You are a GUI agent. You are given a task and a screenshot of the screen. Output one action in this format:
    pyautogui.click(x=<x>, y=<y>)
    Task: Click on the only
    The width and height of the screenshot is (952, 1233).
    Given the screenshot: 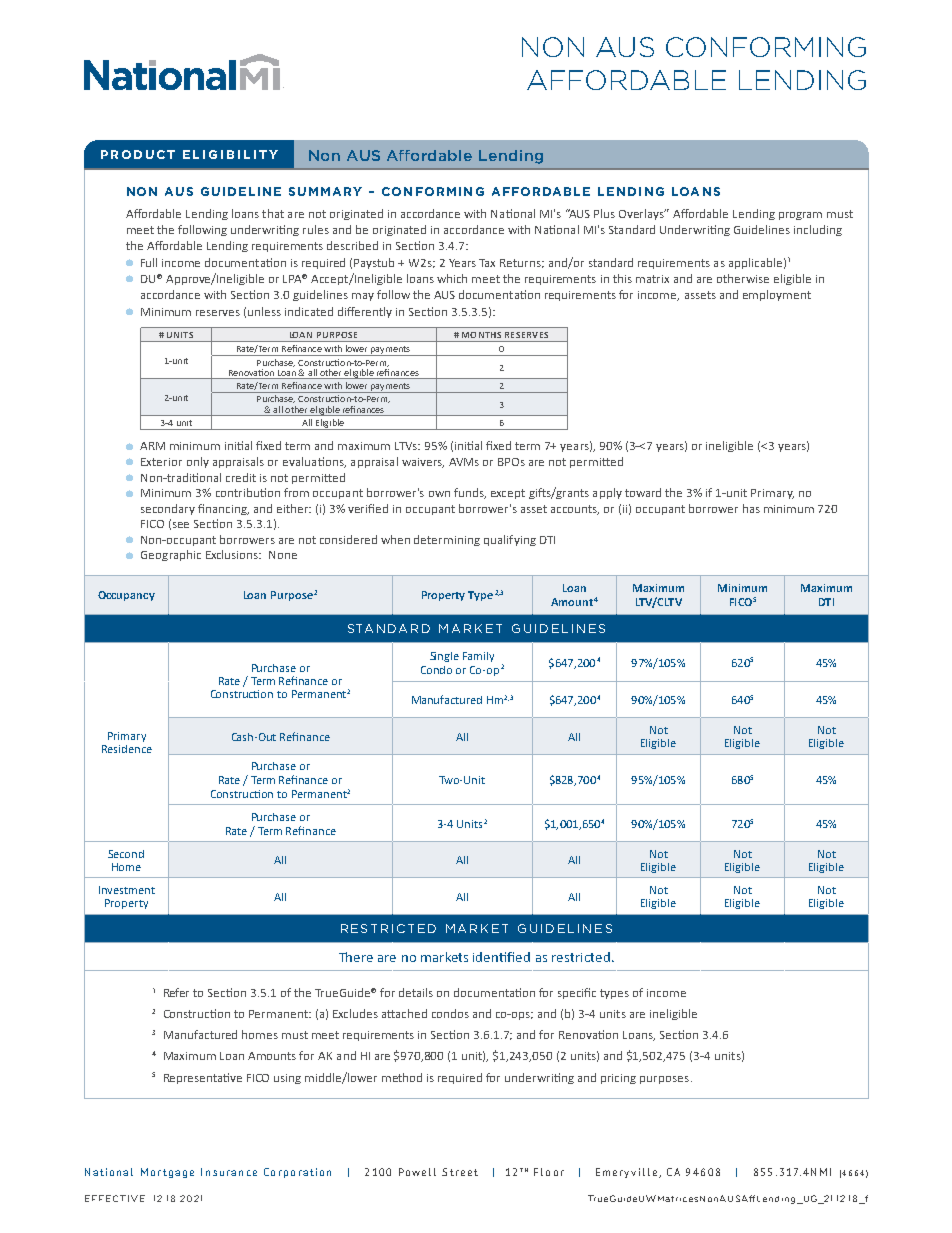 What is the action you would take?
    pyautogui.click(x=198, y=462)
